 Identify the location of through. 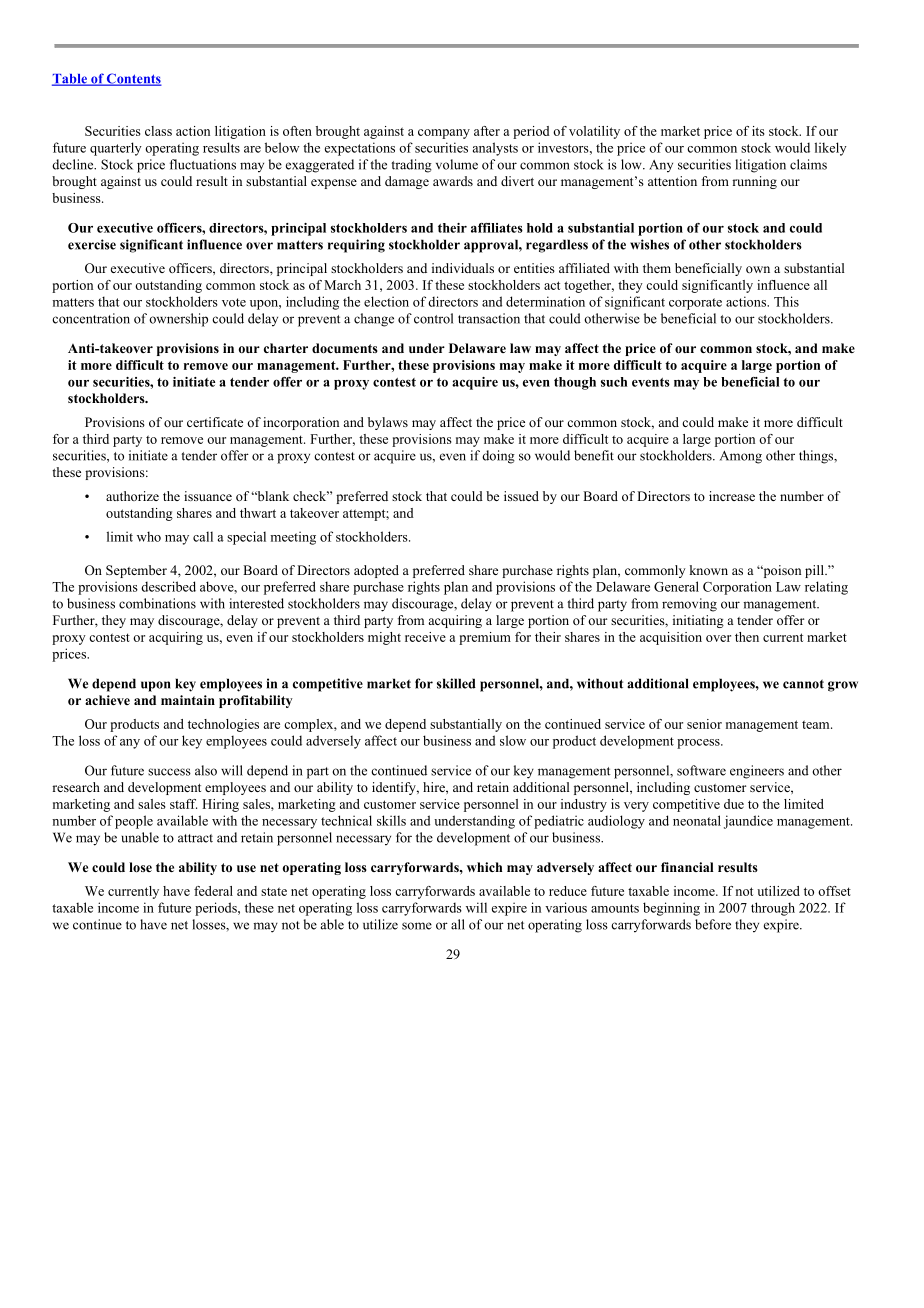
(773, 909).
